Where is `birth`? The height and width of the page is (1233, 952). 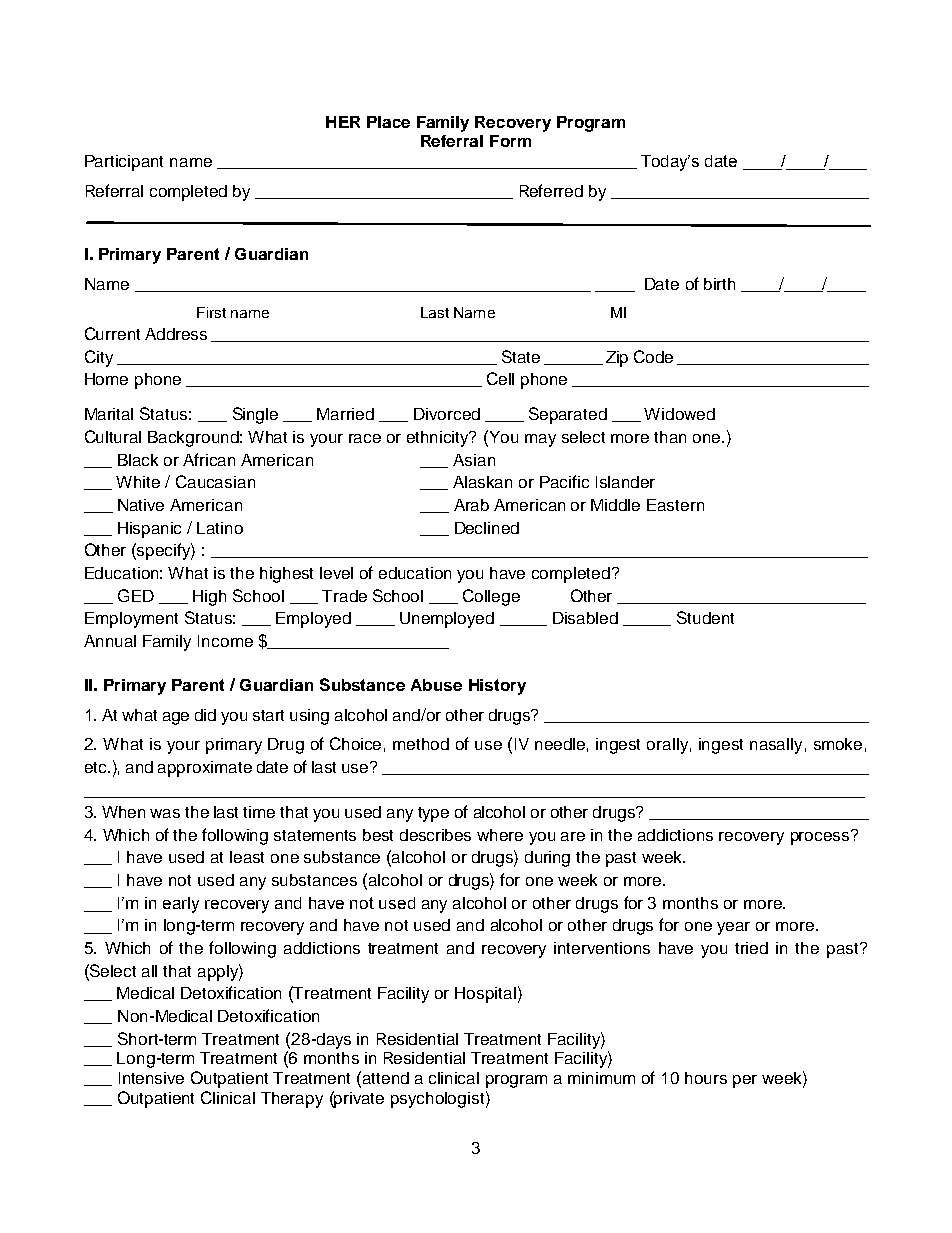 birth is located at coordinates (719, 284).
